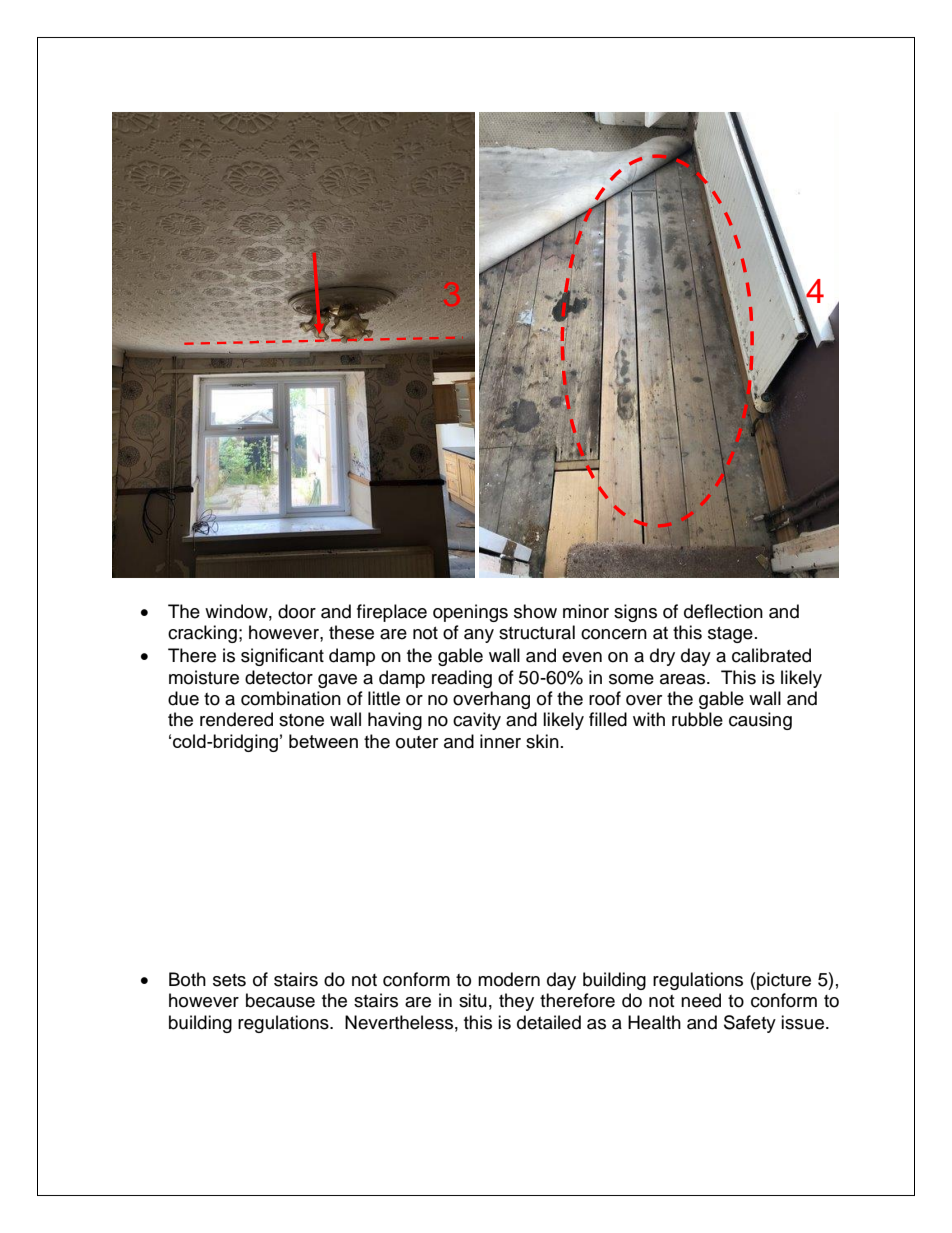 This document has width=952, height=1233. Describe the element at coordinates (500, 741) in the document. I see `inner` at that location.
